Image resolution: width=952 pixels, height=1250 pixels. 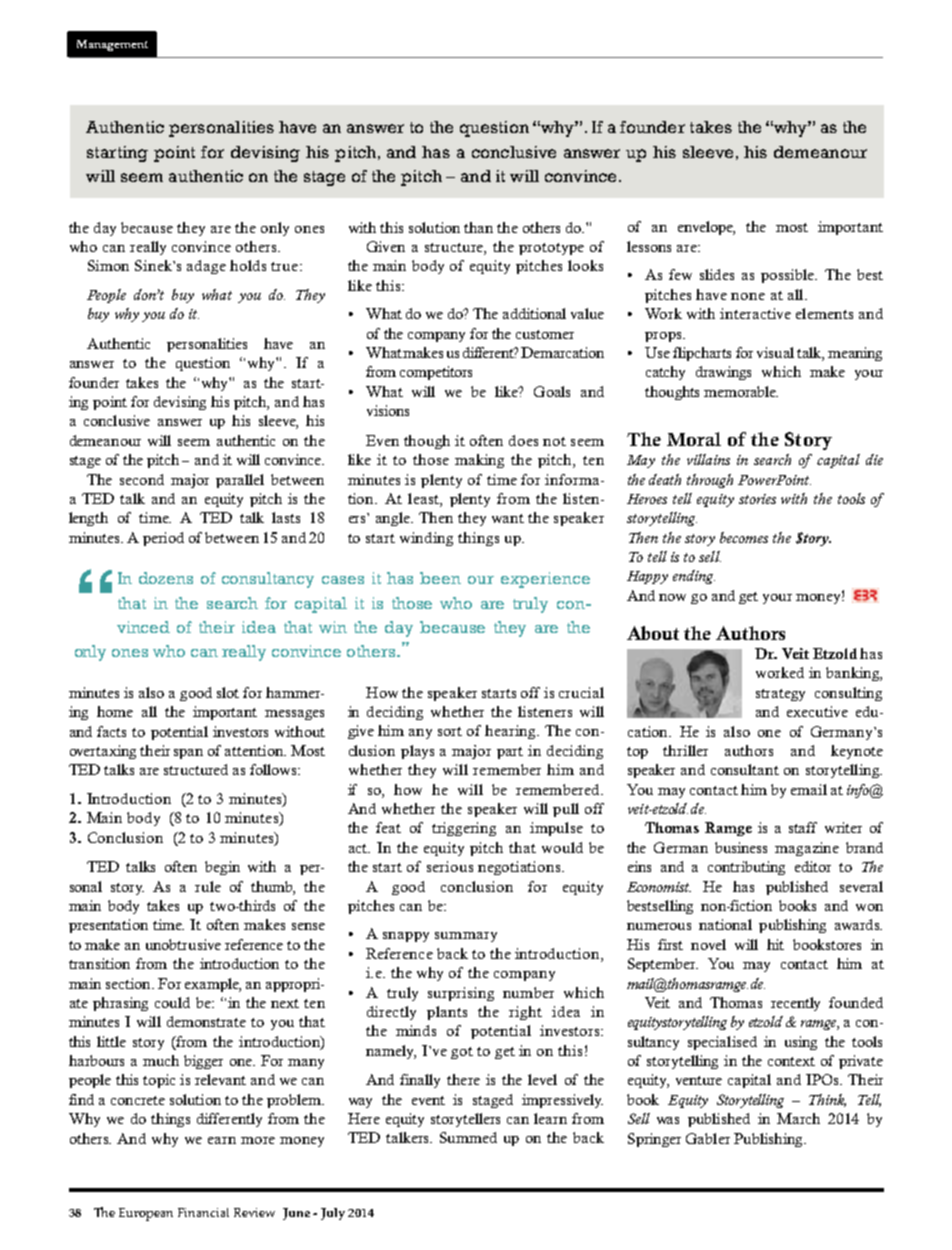 What do you see at coordinates (649, 246) in the image?
I see `lessons` at bounding box center [649, 246].
